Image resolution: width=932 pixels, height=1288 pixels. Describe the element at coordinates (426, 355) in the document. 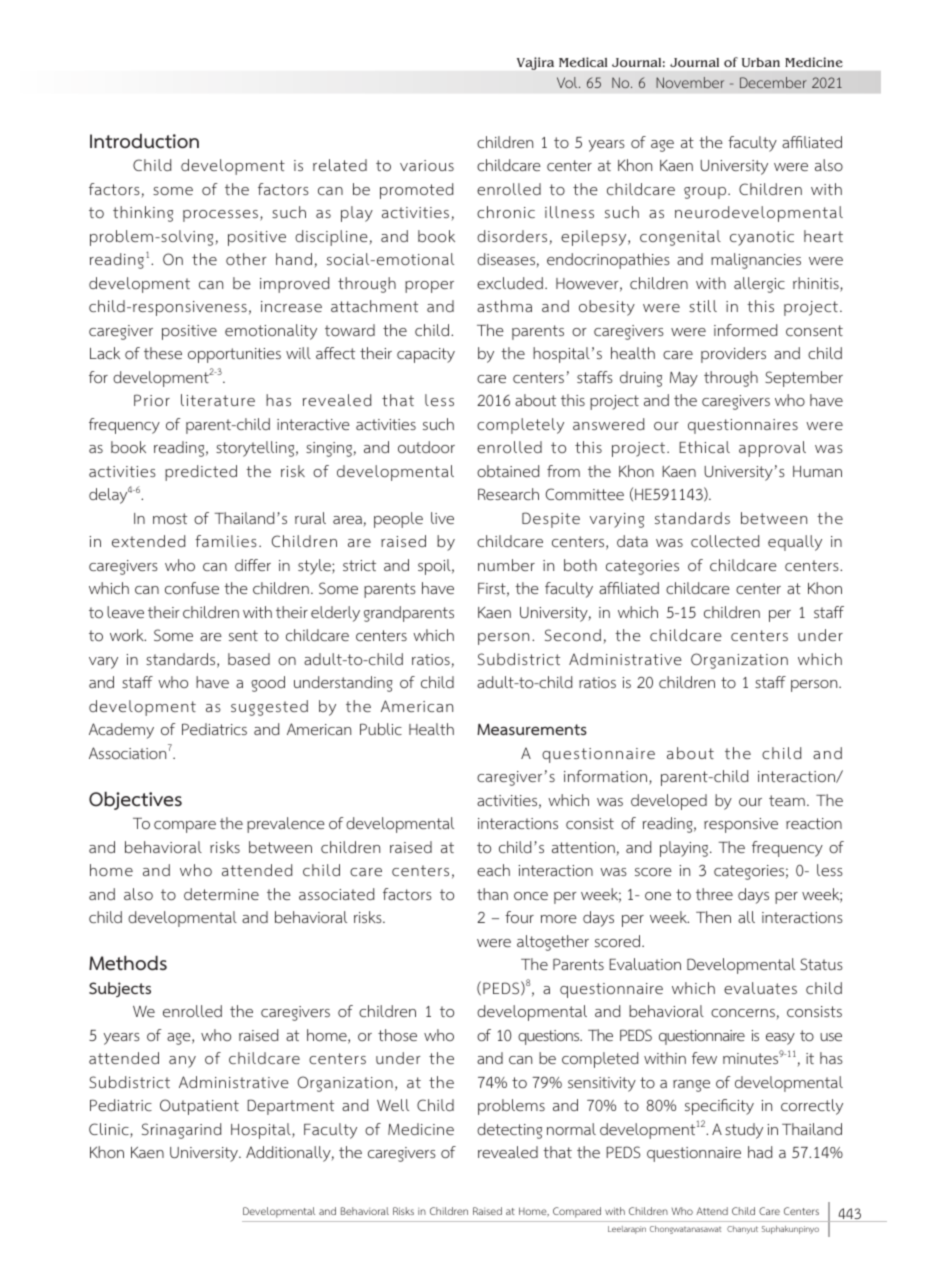

I see `capacity` at that location.
